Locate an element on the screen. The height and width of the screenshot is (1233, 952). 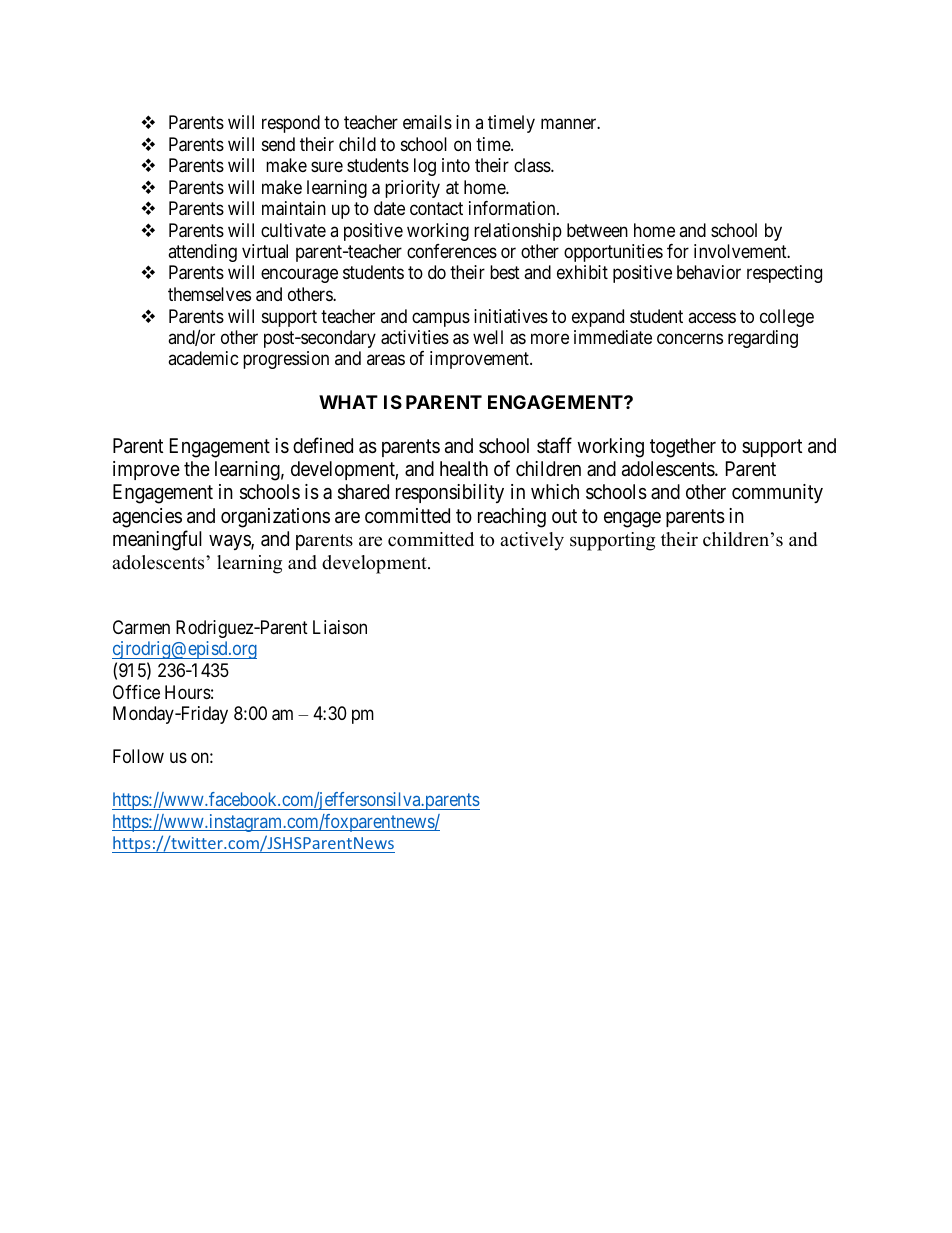
together is located at coordinates (683, 448).
